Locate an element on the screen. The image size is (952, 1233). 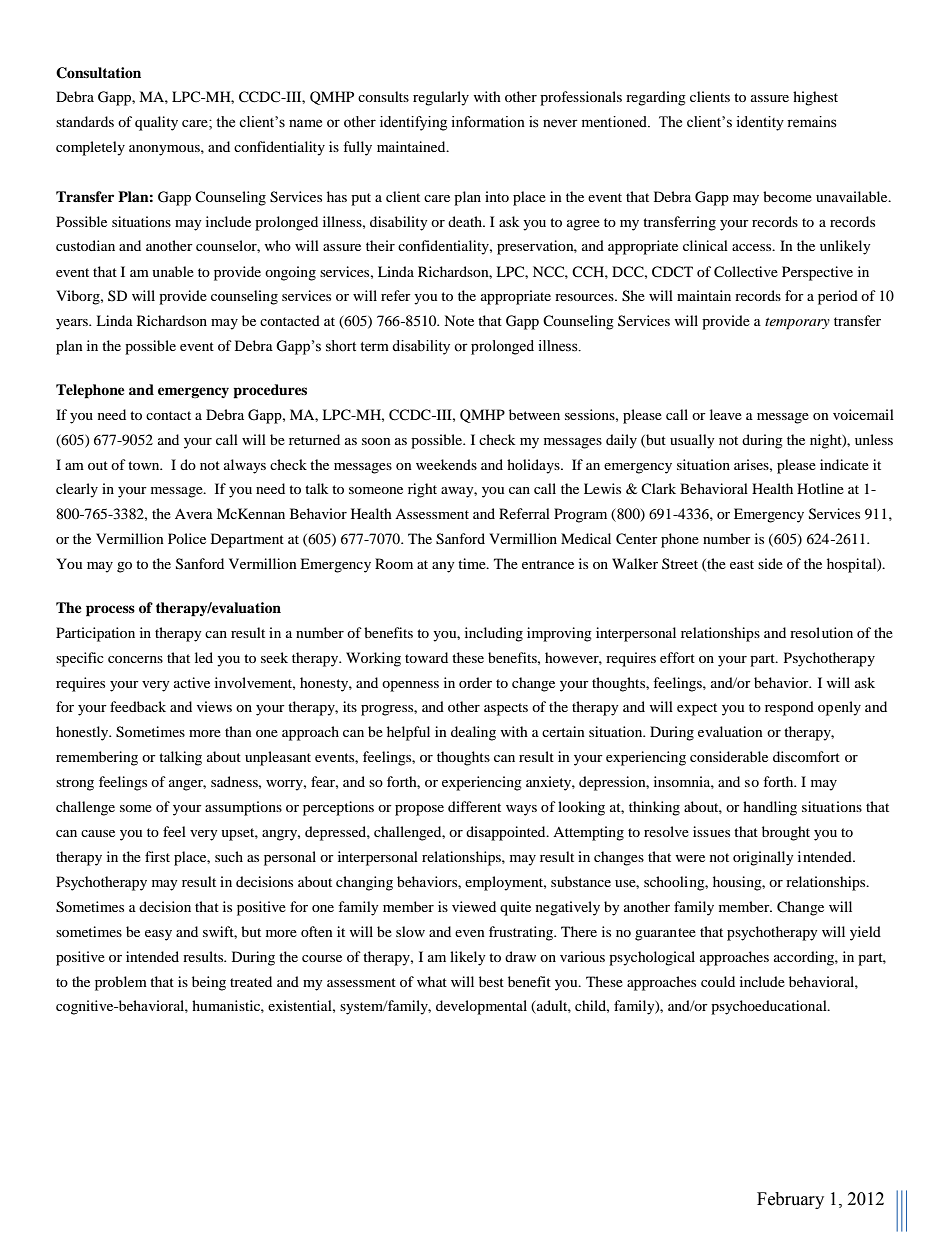
information is located at coordinates (488, 122).
